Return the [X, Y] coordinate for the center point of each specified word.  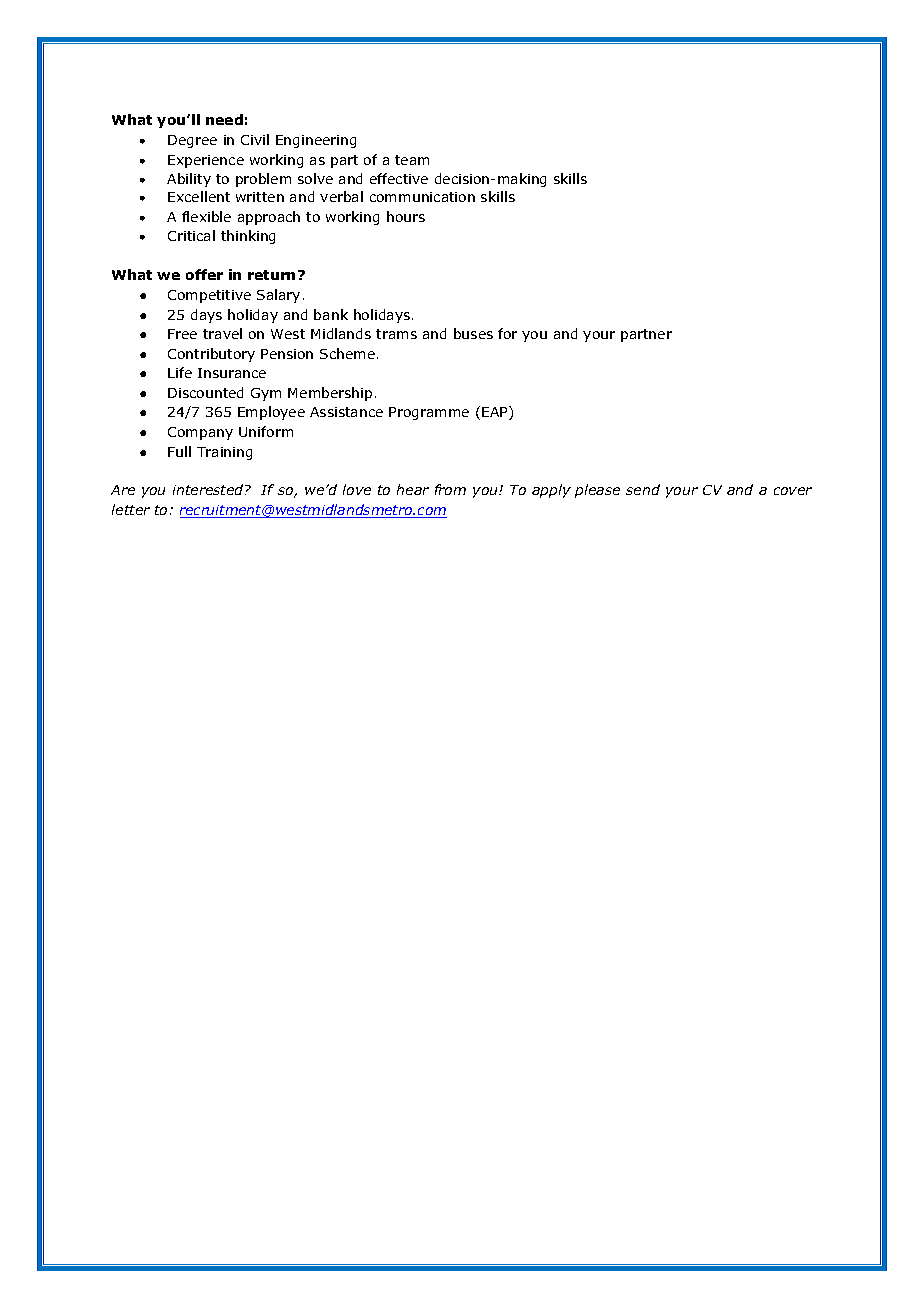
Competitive [209, 296]
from [450, 489]
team [412, 160]
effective [399, 178]
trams [396, 334]
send [643, 489]
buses [473, 333]
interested [209, 489]
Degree [192, 141]
